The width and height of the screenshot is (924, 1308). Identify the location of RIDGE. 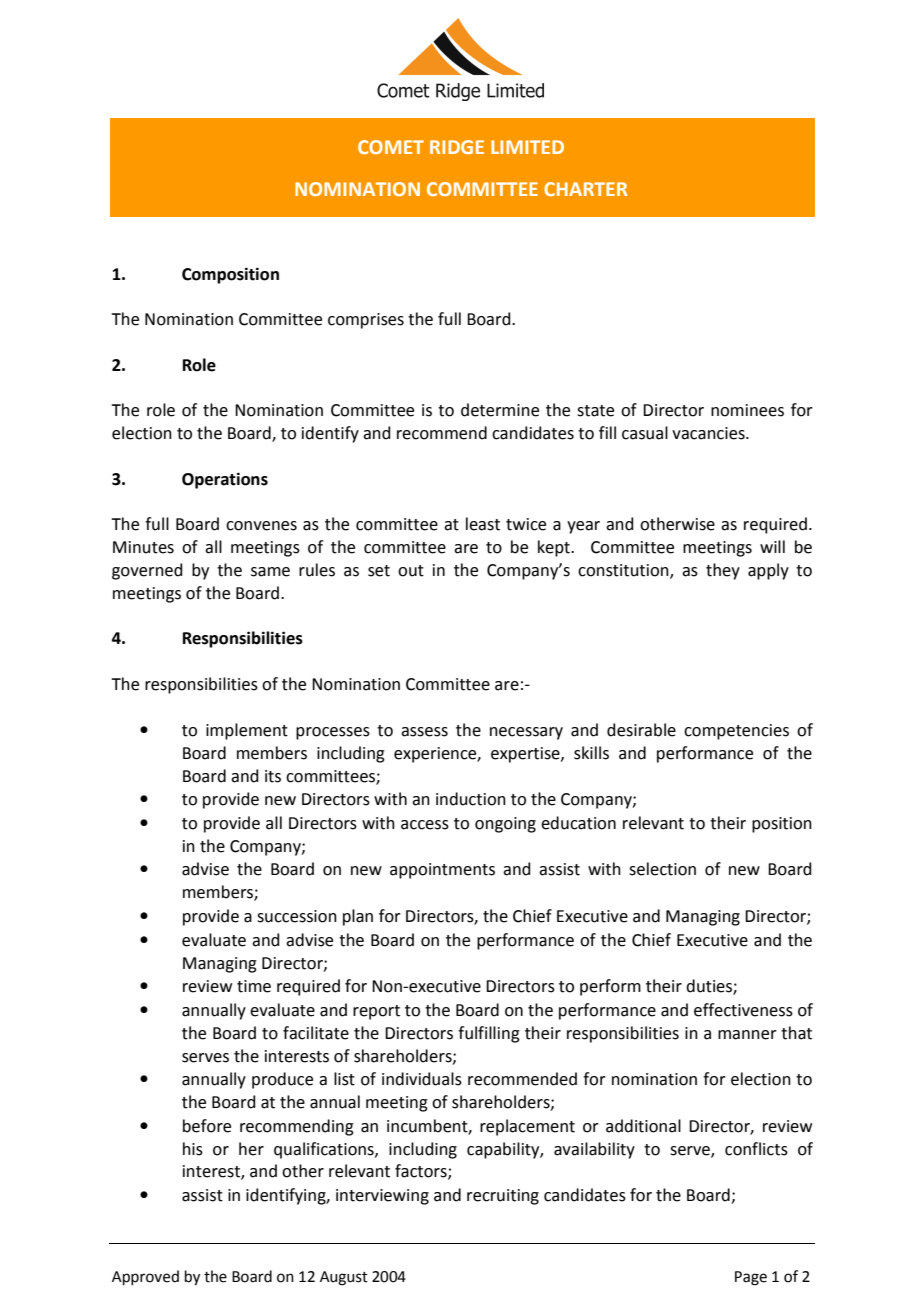
(457, 147).
